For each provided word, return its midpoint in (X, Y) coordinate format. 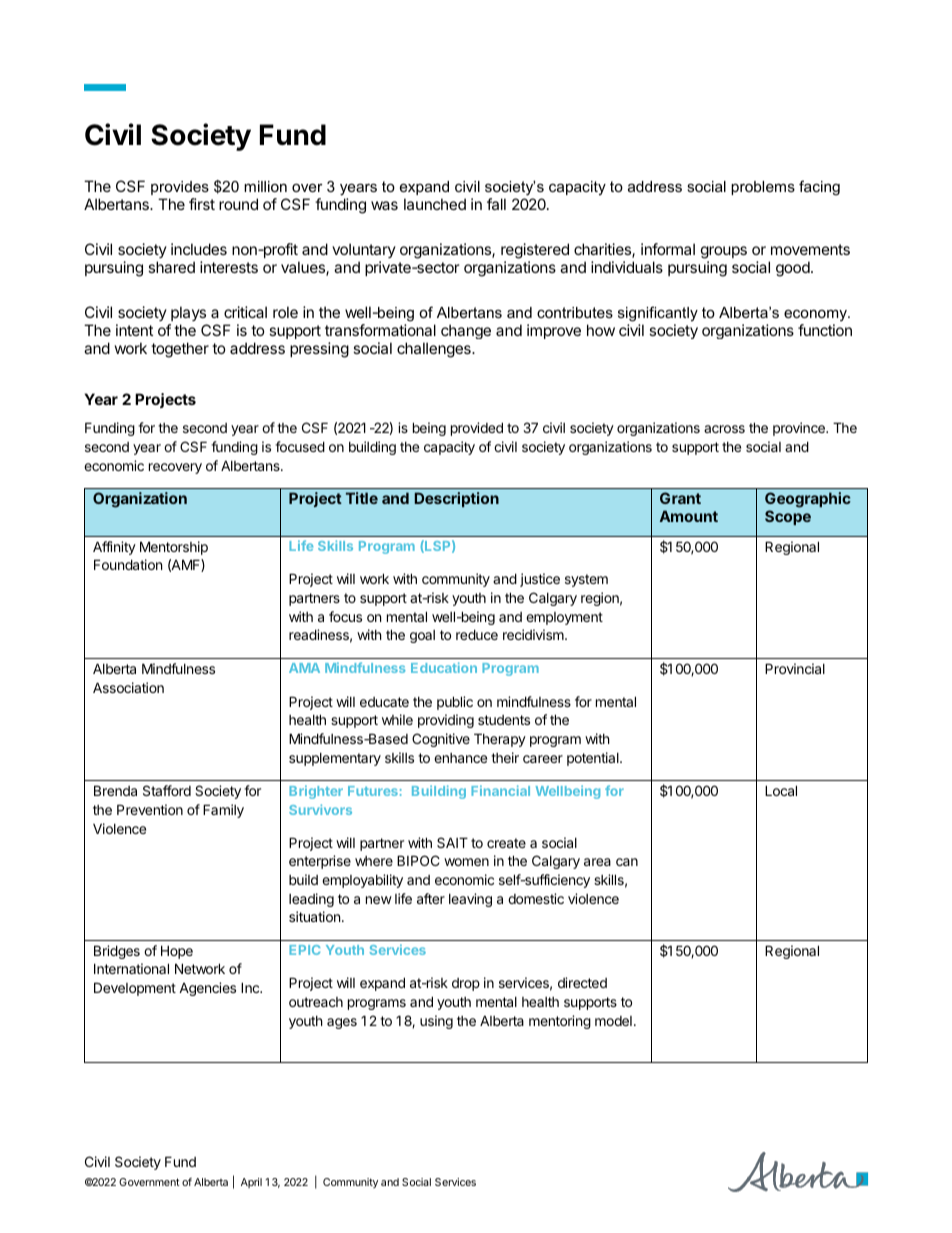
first (202, 204)
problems (763, 188)
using (436, 1022)
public (455, 703)
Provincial (795, 668)
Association (128, 687)
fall (496, 204)
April (251, 1183)
